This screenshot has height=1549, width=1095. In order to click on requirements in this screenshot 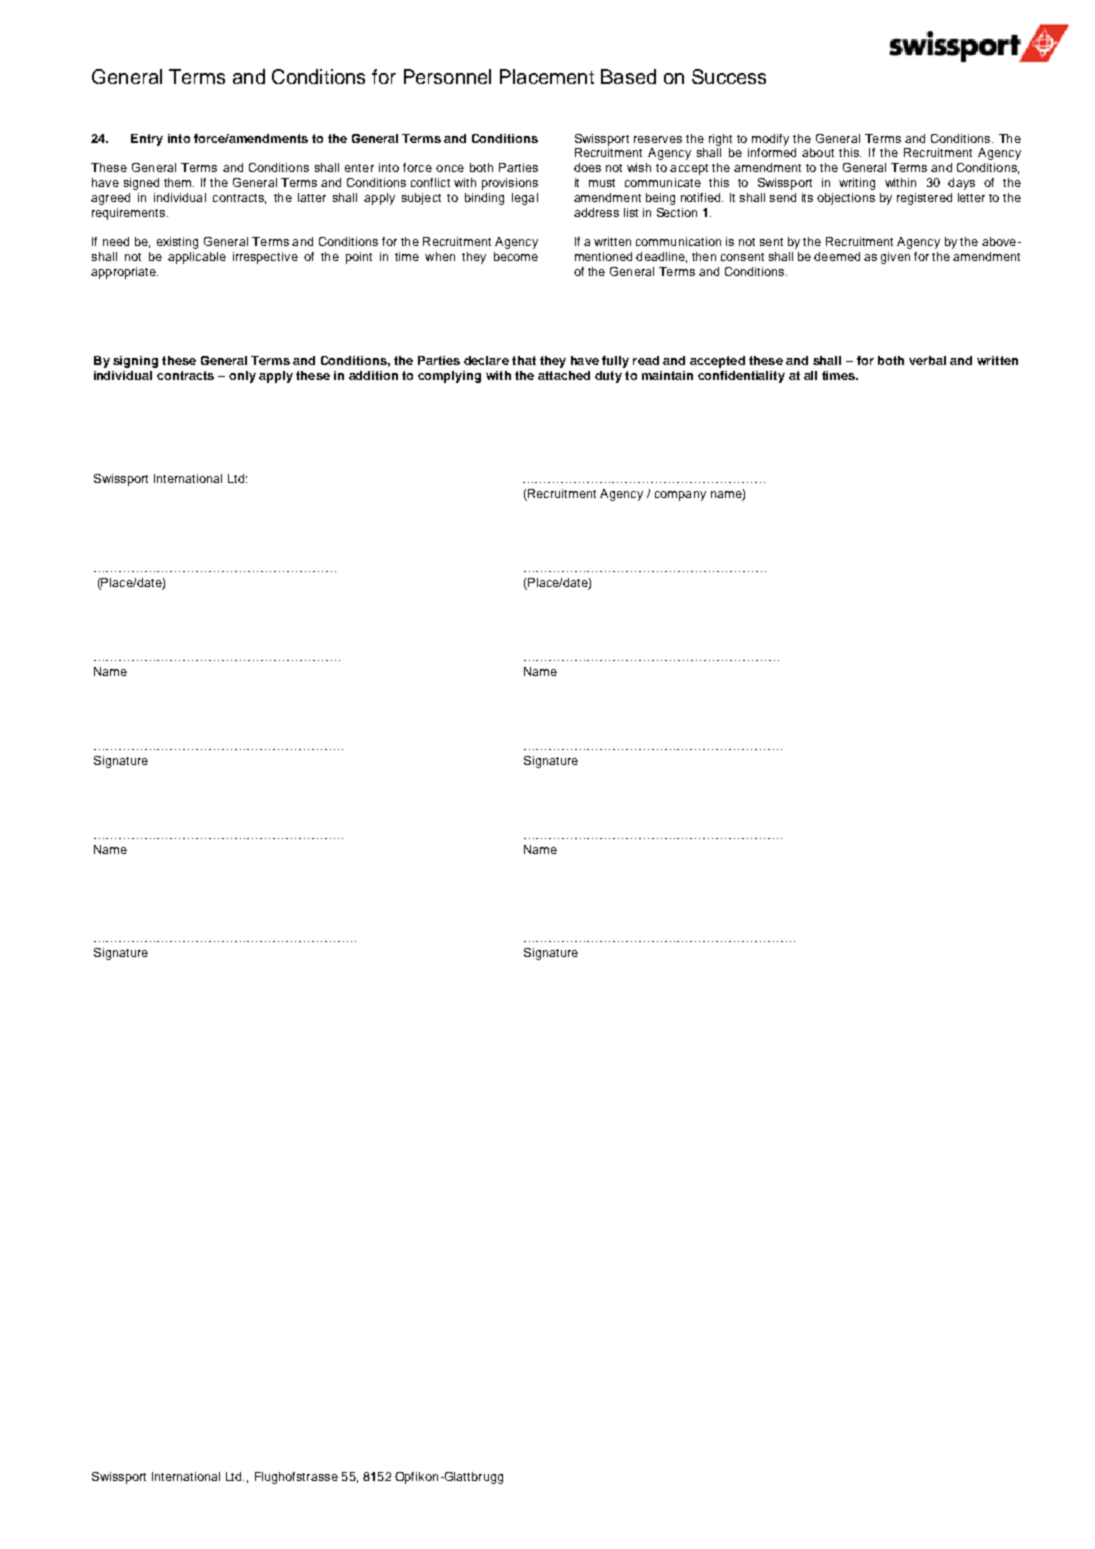, I will do `click(130, 214)`.
